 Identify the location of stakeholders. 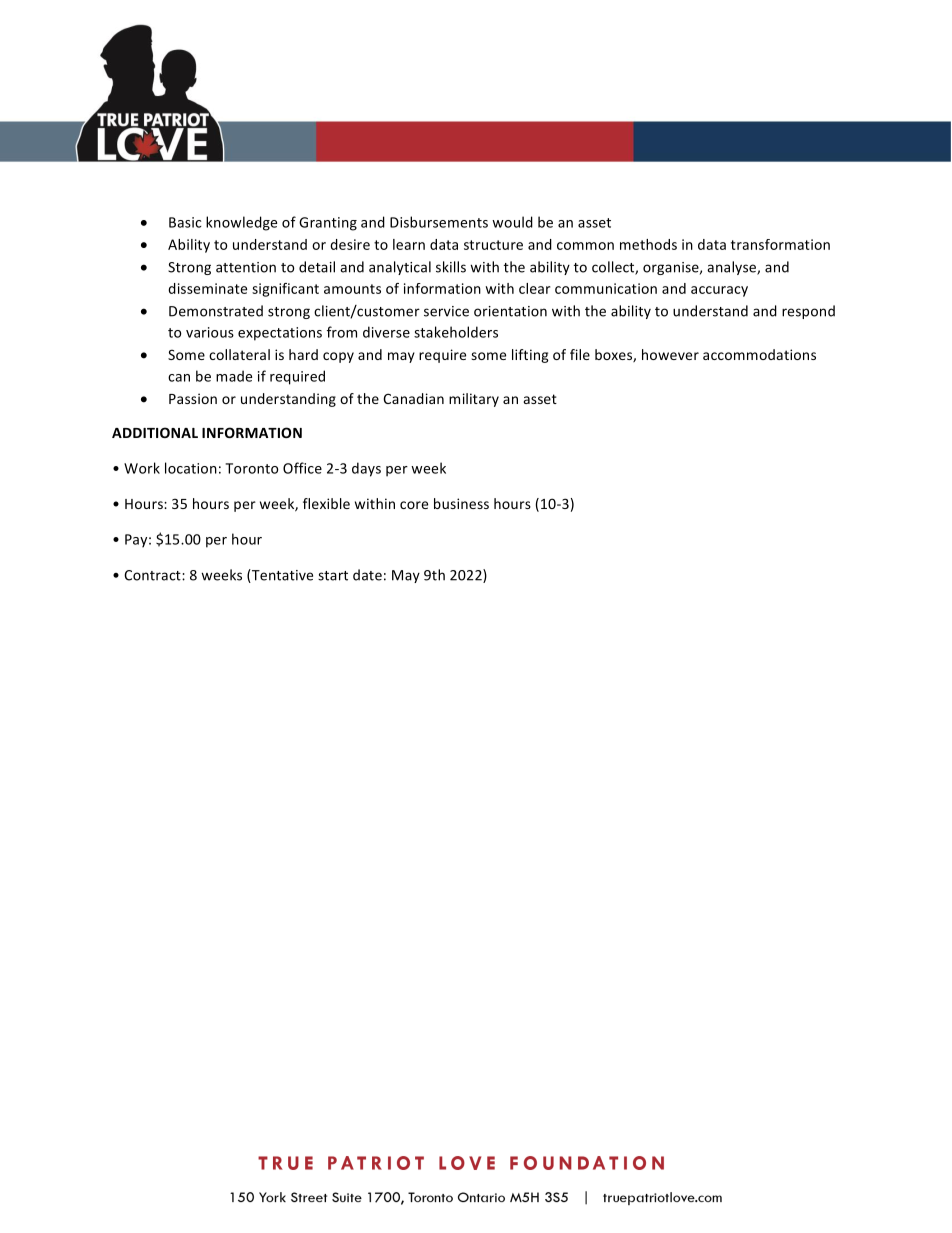
(456, 332).
